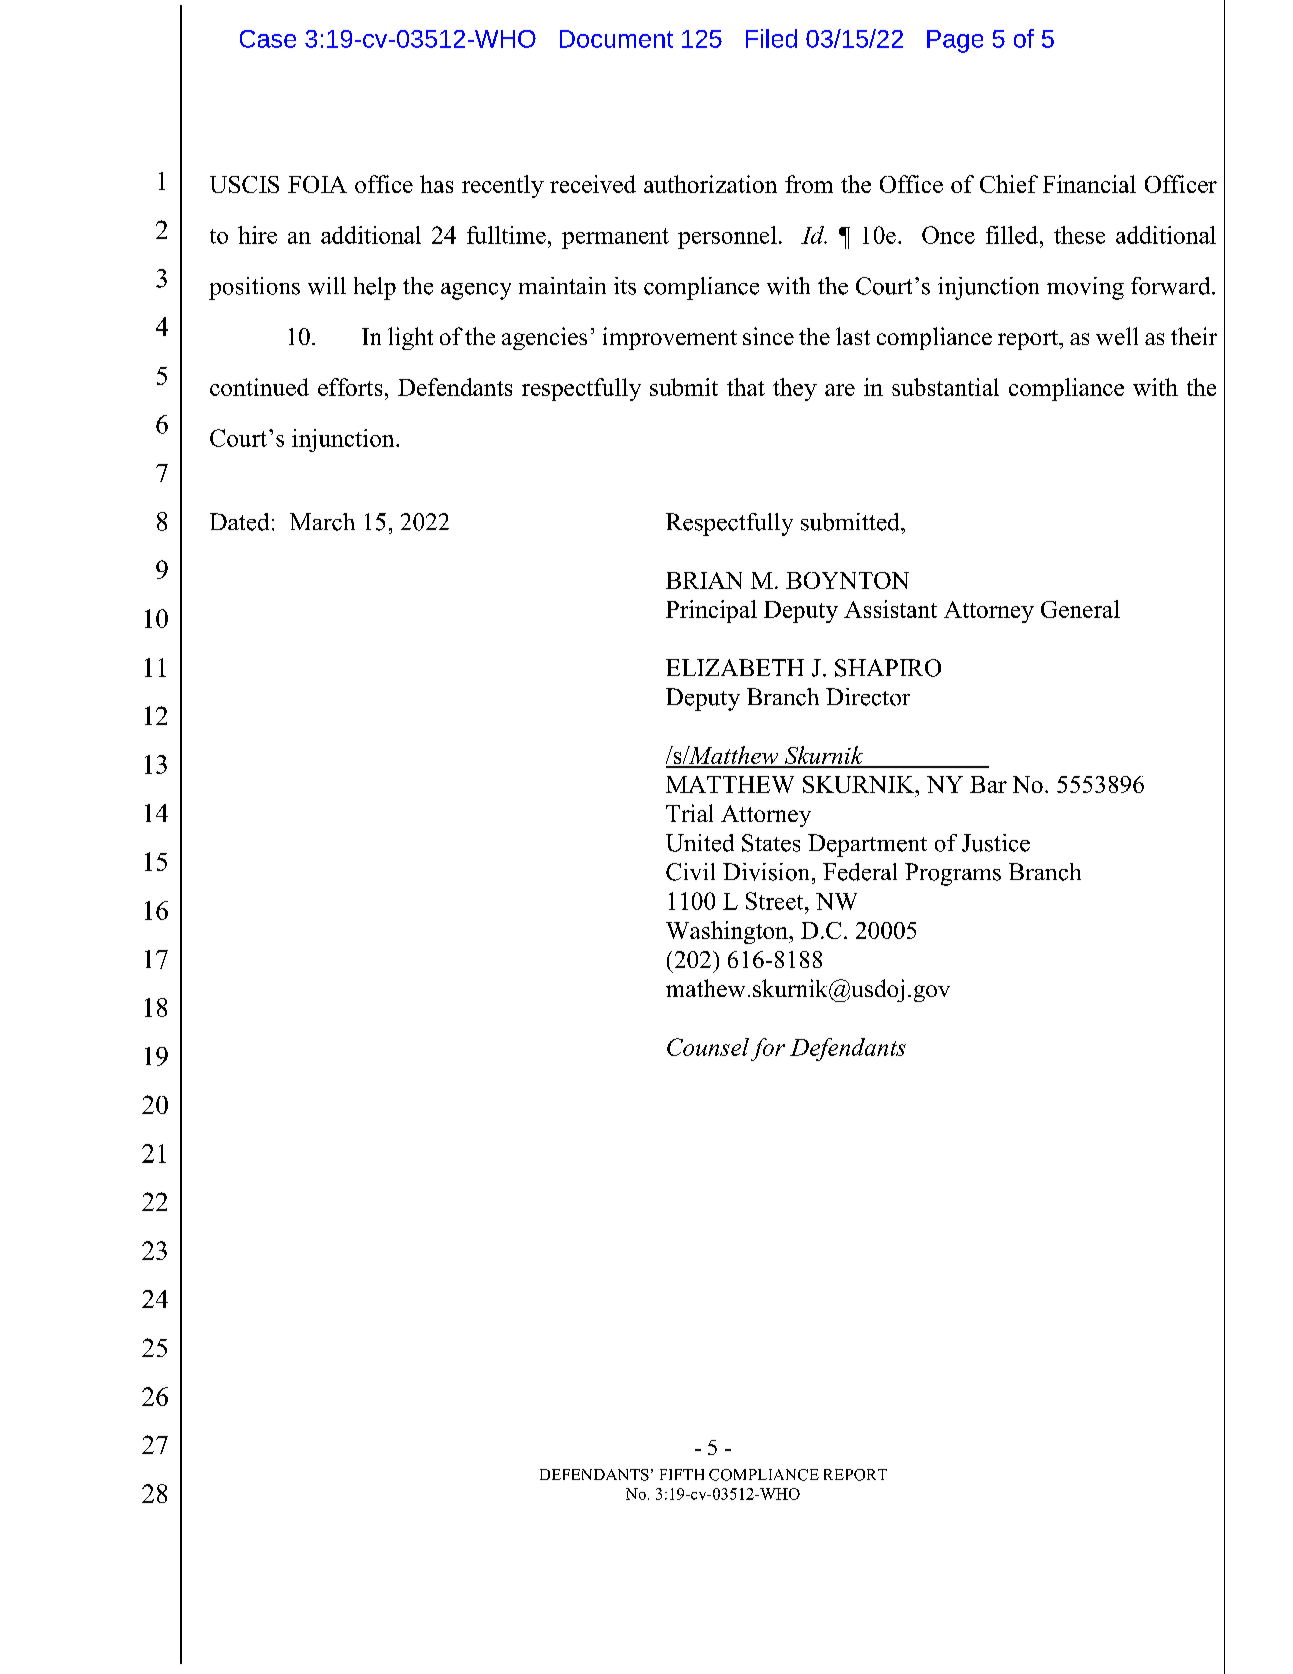  Describe the element at coordinates (682, 1474) in the screenshot. I see `FIFTH` at that location.
